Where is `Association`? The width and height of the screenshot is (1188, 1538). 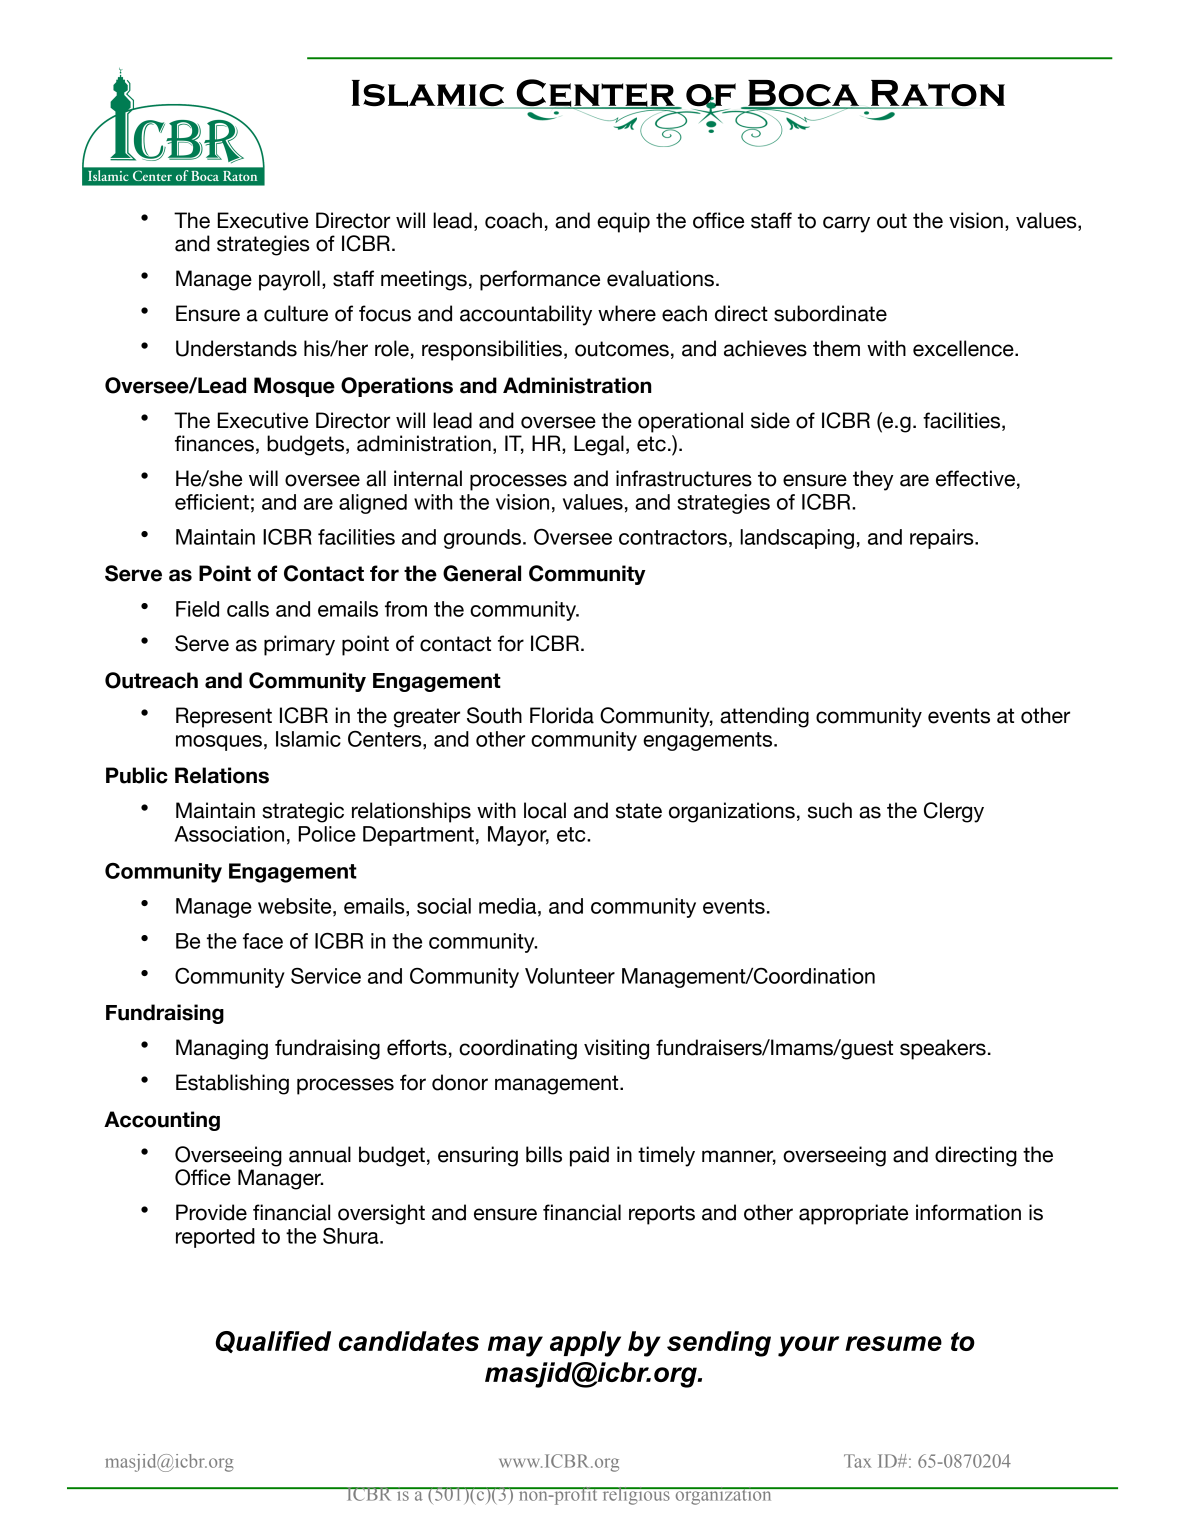
Association is located at coordinates (229, 834).
